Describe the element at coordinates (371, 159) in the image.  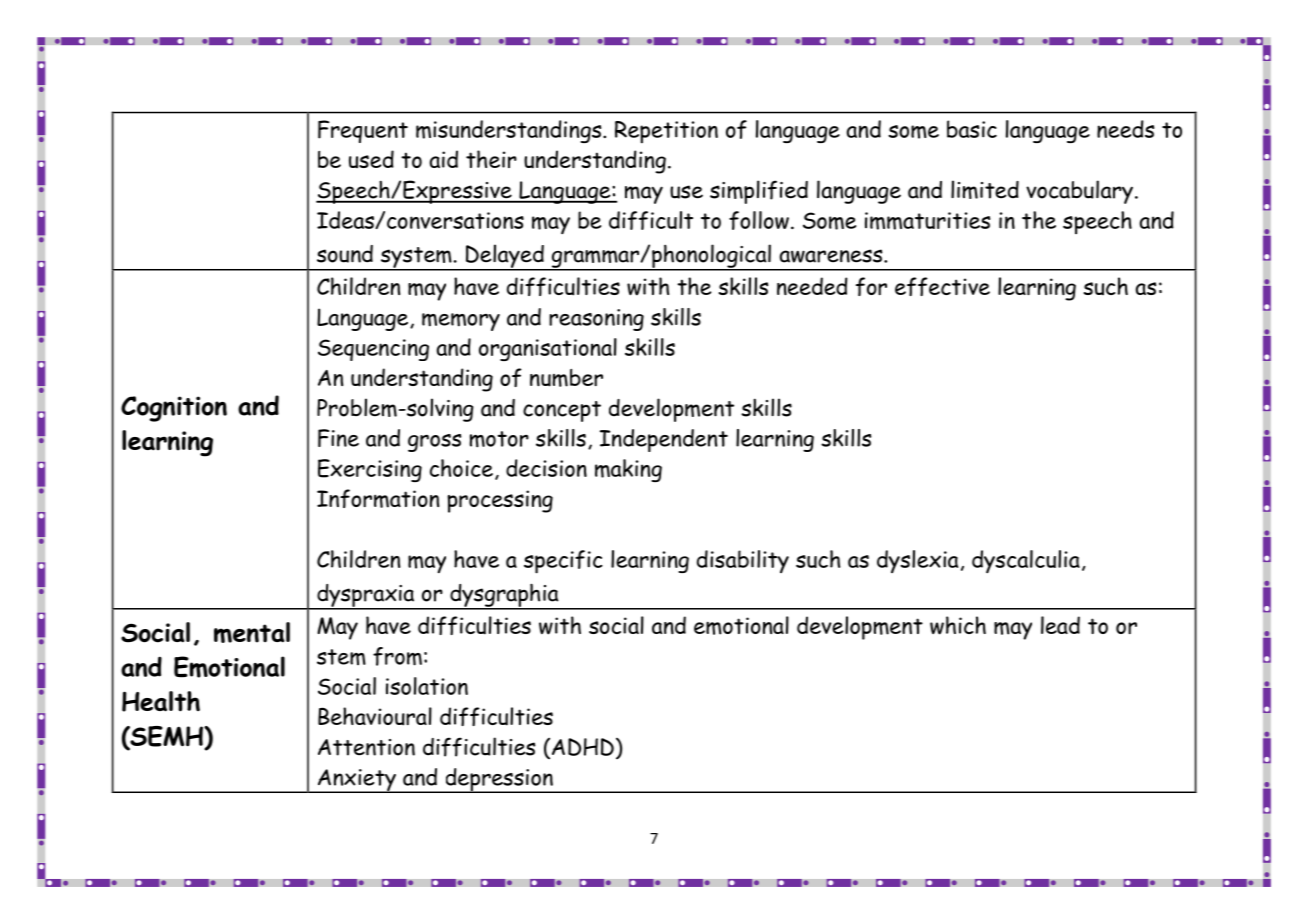
I see `used` at that location.
